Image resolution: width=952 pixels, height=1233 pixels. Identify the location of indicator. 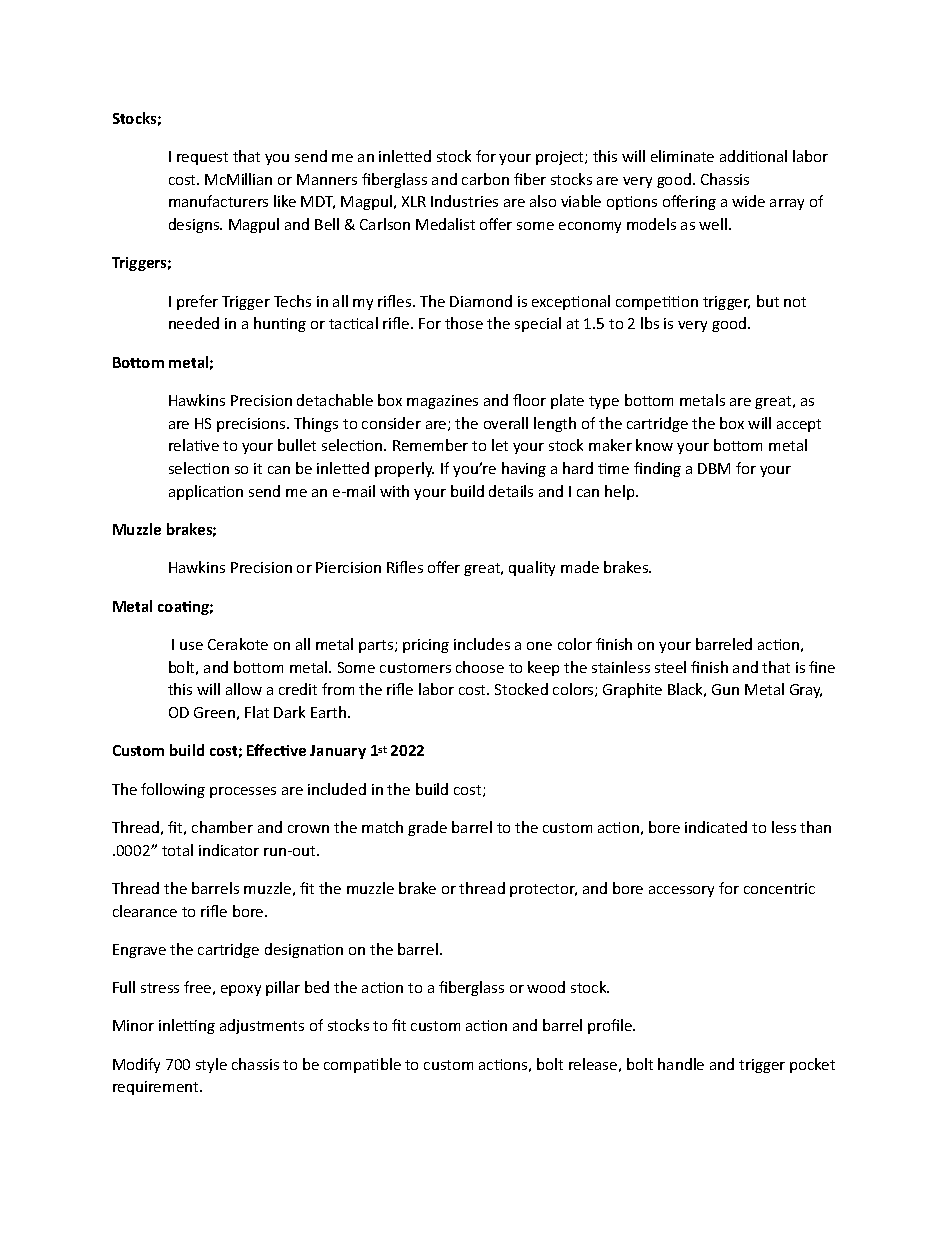
(229, 850).
